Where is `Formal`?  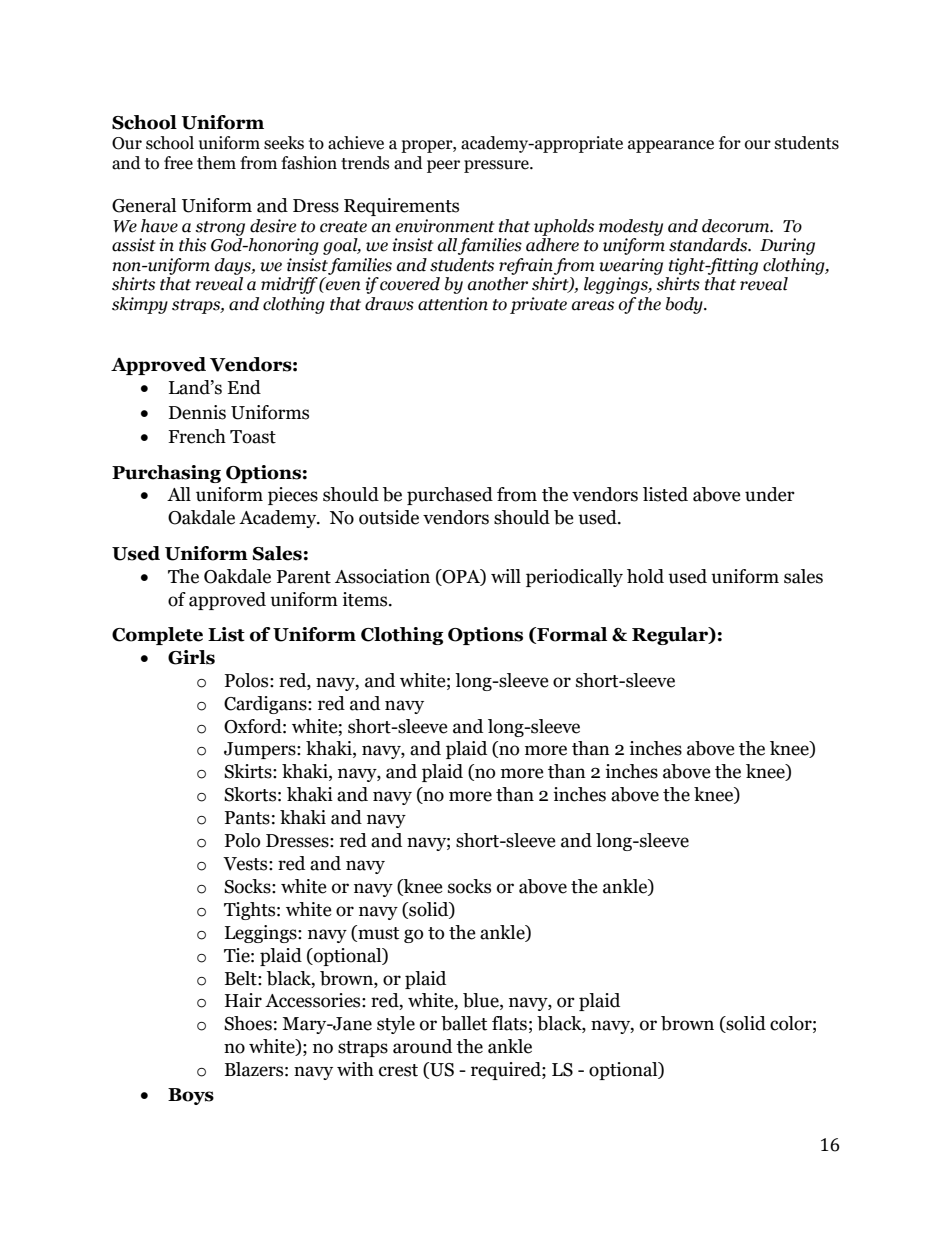
Formal is located at coordinates (571, 635).
